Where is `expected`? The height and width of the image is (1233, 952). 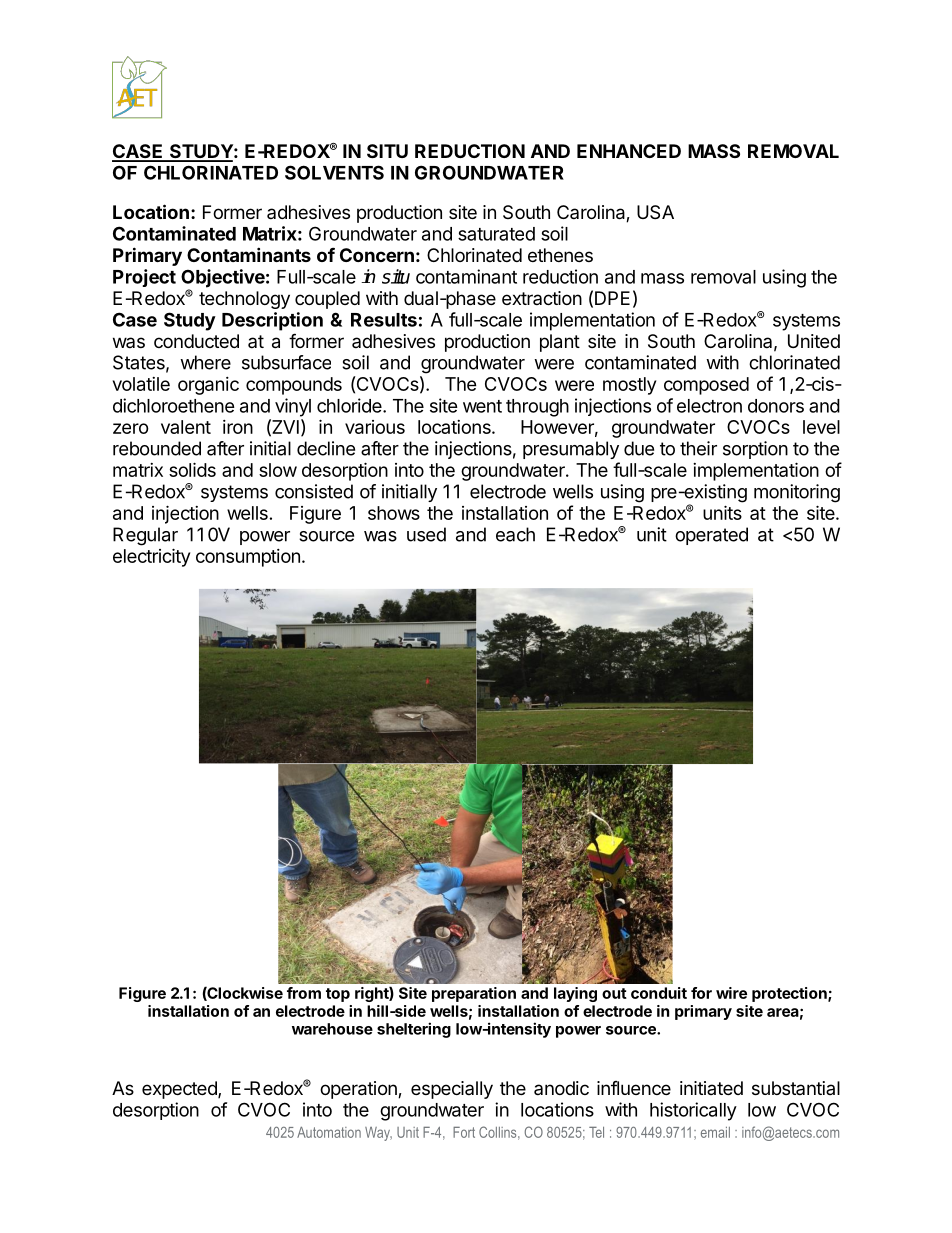 expected is located at coordinates (180, 1090).
